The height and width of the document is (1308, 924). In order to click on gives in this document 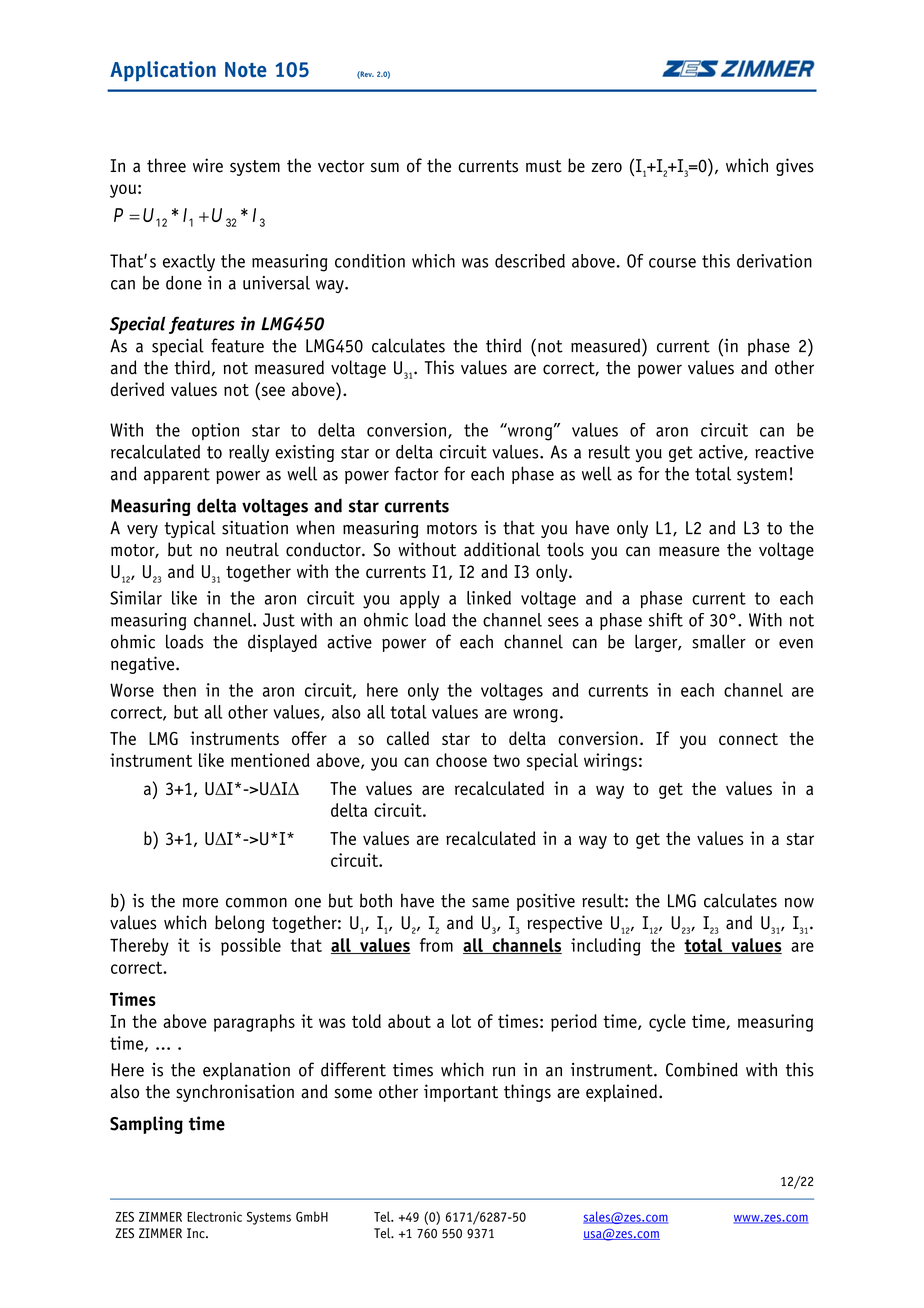, I will do `click(795, 167)`.
